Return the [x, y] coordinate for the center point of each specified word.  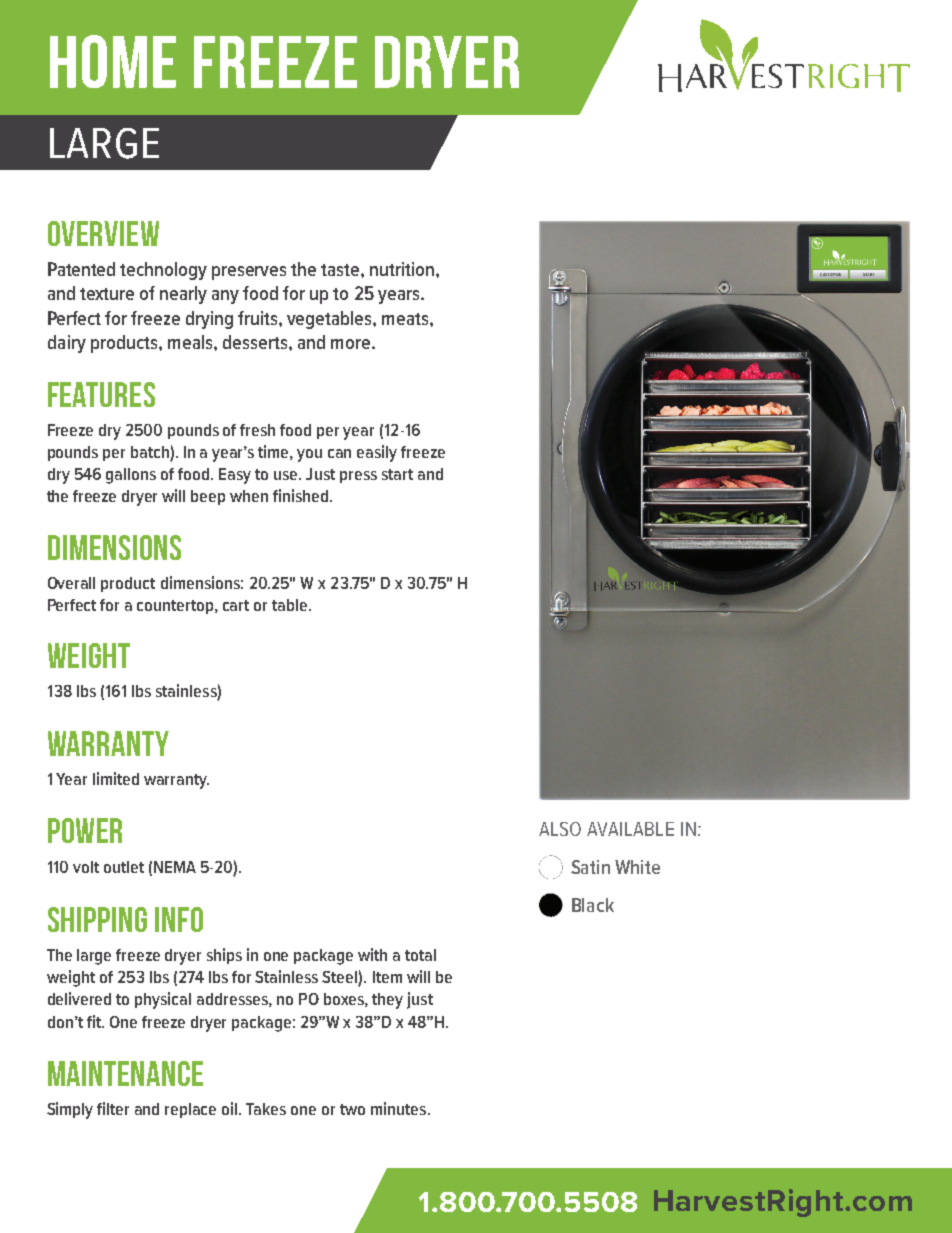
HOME [113, 61]
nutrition [402, 269]
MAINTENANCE [125, 1073]
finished [302, 495]
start [397, 474]
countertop [176, 607]
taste [341, 270]
